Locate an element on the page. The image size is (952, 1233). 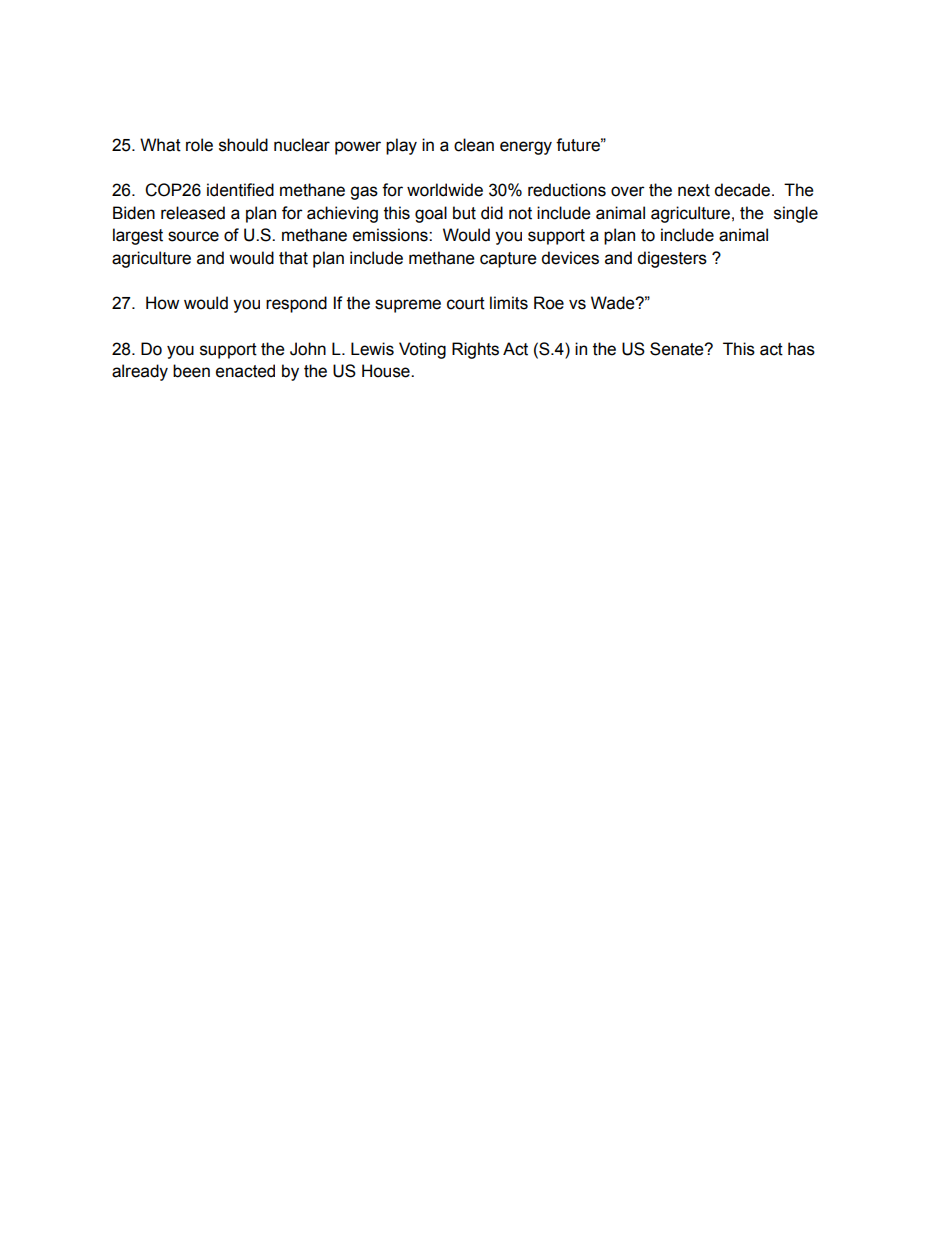
energy is located at coordinates (526, 148).
